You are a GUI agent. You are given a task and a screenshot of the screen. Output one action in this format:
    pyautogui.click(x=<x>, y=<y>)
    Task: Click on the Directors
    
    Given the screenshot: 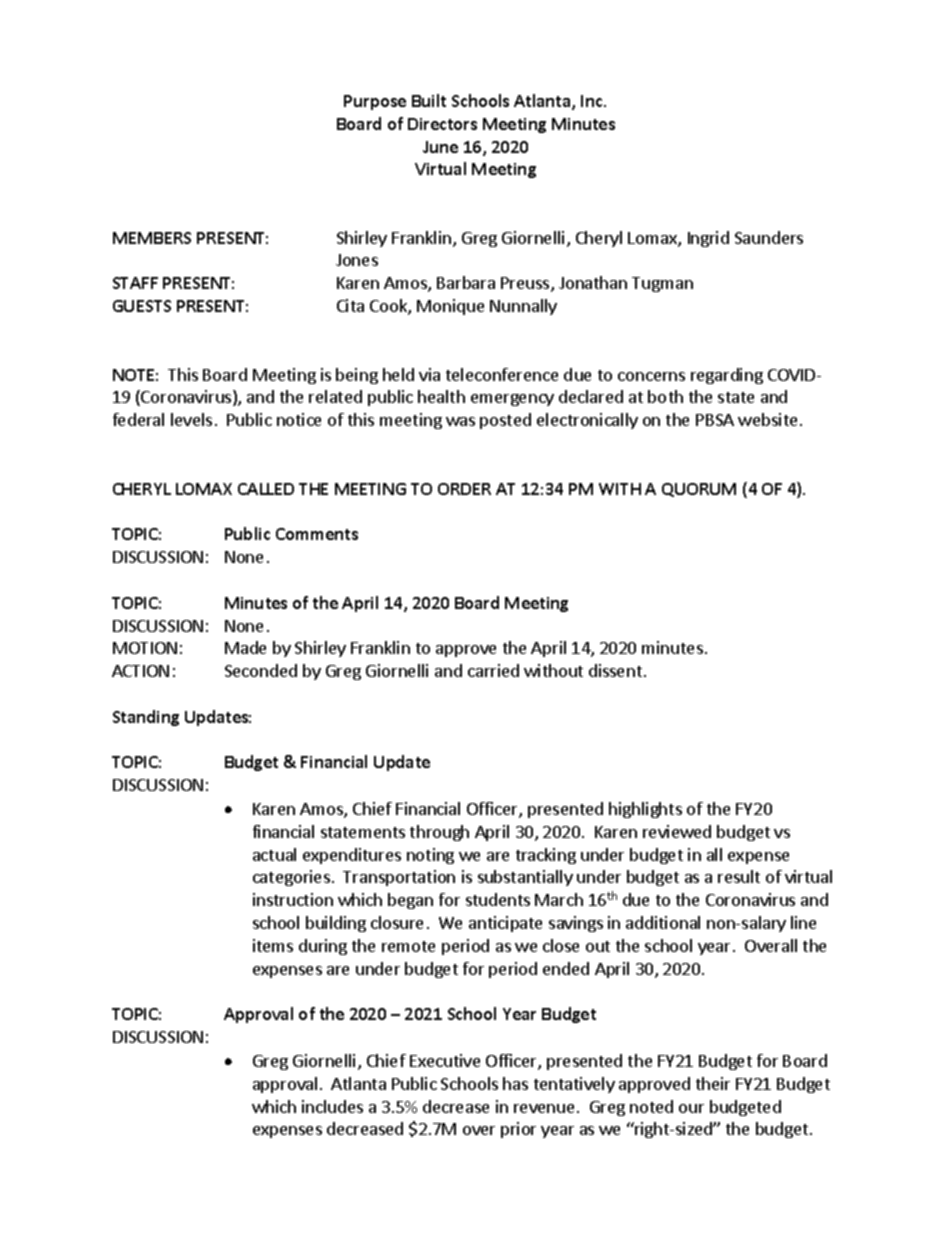 What is the action you would take?
    pyautogui.click(x=442, y=124)
